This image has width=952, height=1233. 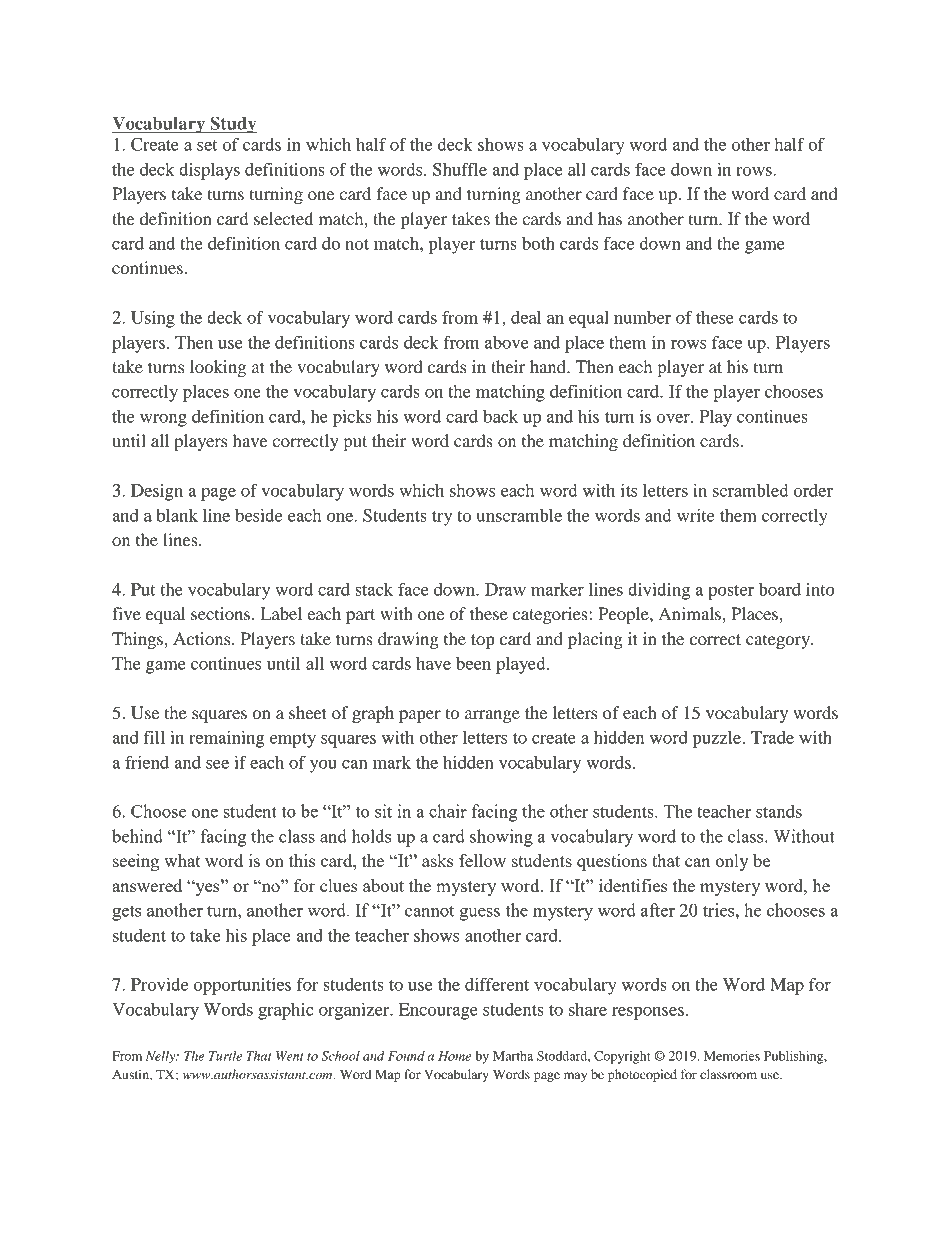 I want to click on blank, so click(x=177, y=515).
